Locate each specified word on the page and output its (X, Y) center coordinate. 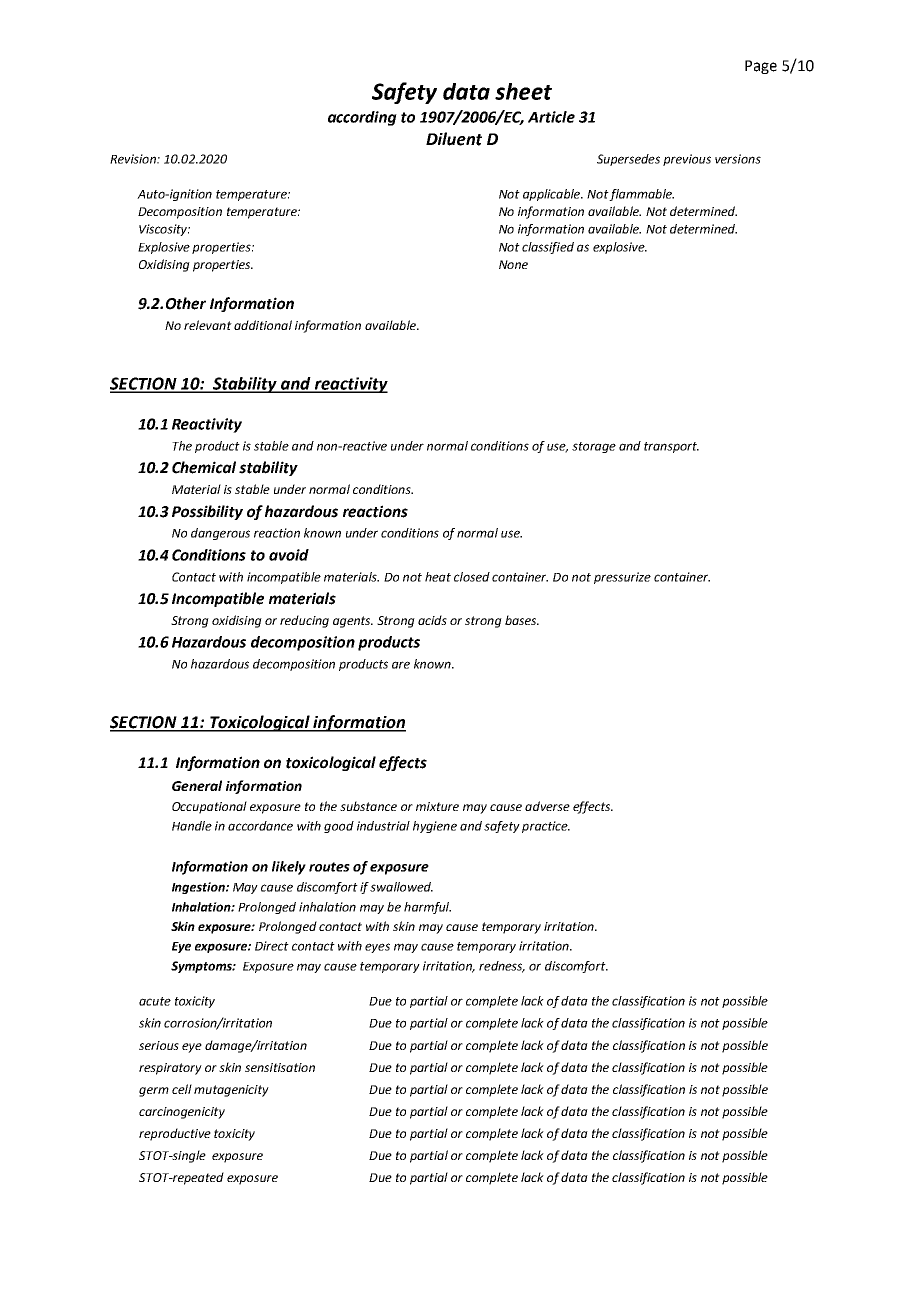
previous (687, 160)
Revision (134, 159)
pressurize (622, 578)
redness (502, 967)
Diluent (454, 139)
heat (438, 577)
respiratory (170, 1069)
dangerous (220, 534)
